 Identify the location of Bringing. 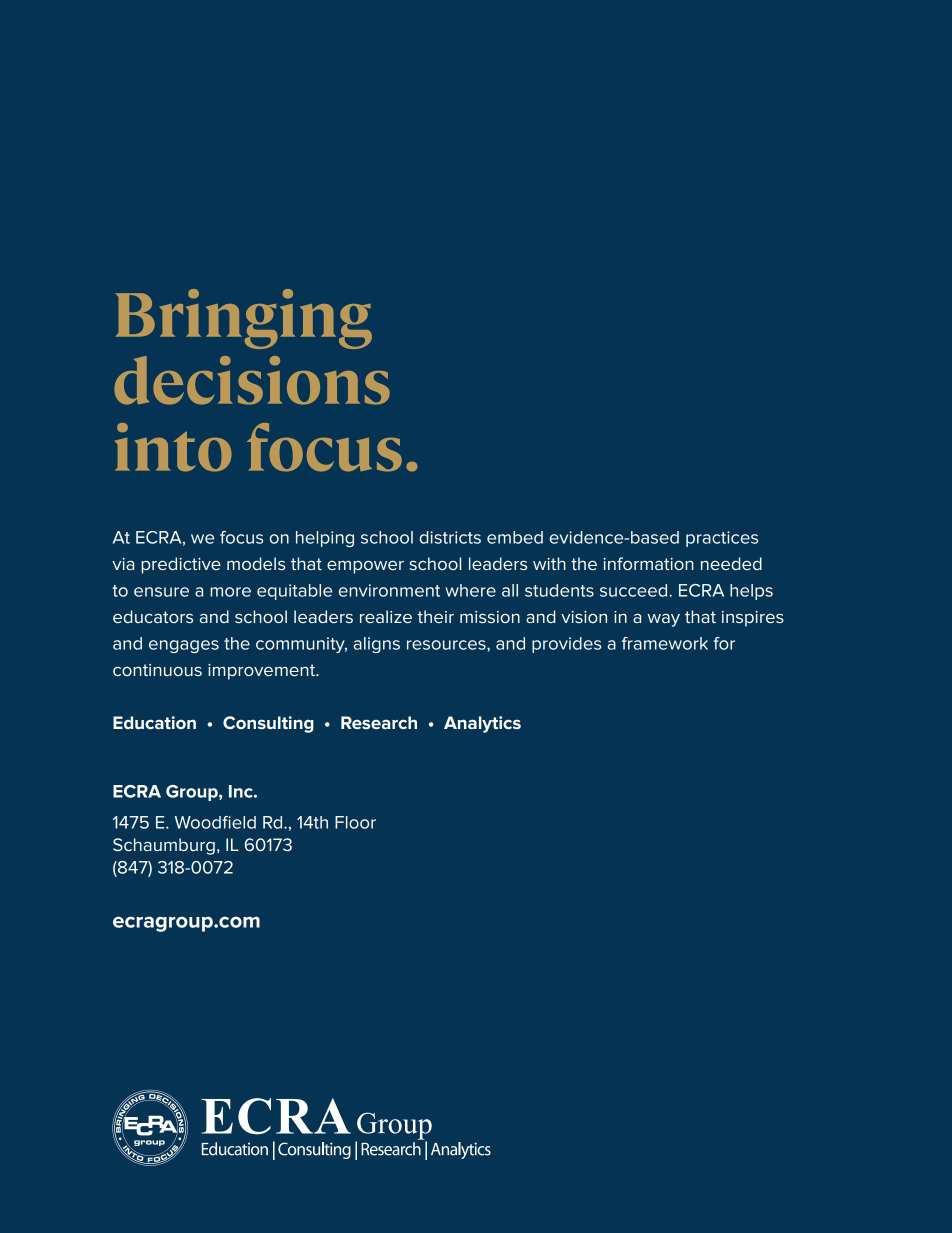
(244, 319).
